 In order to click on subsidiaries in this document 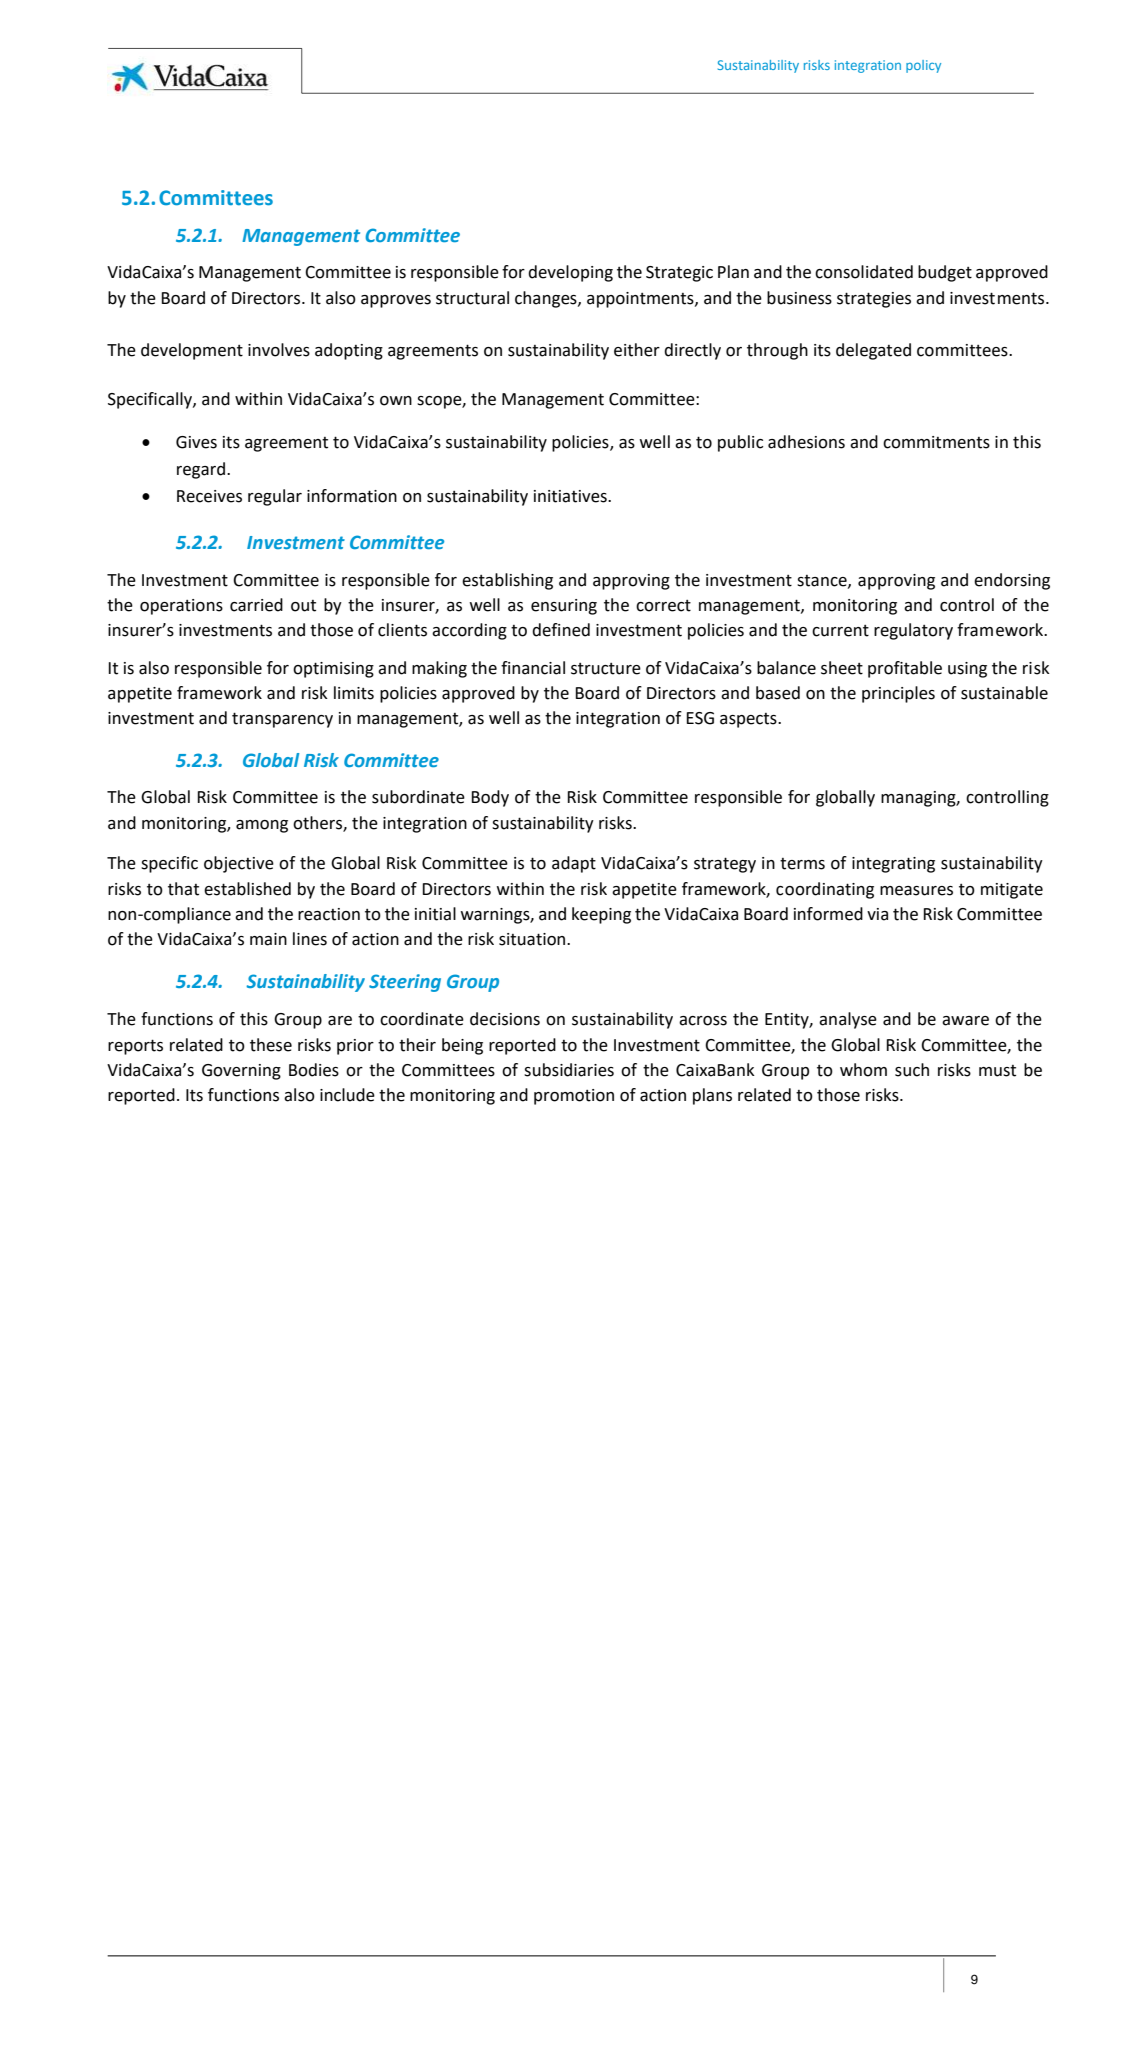, I will do `click(569, 1070)`.
